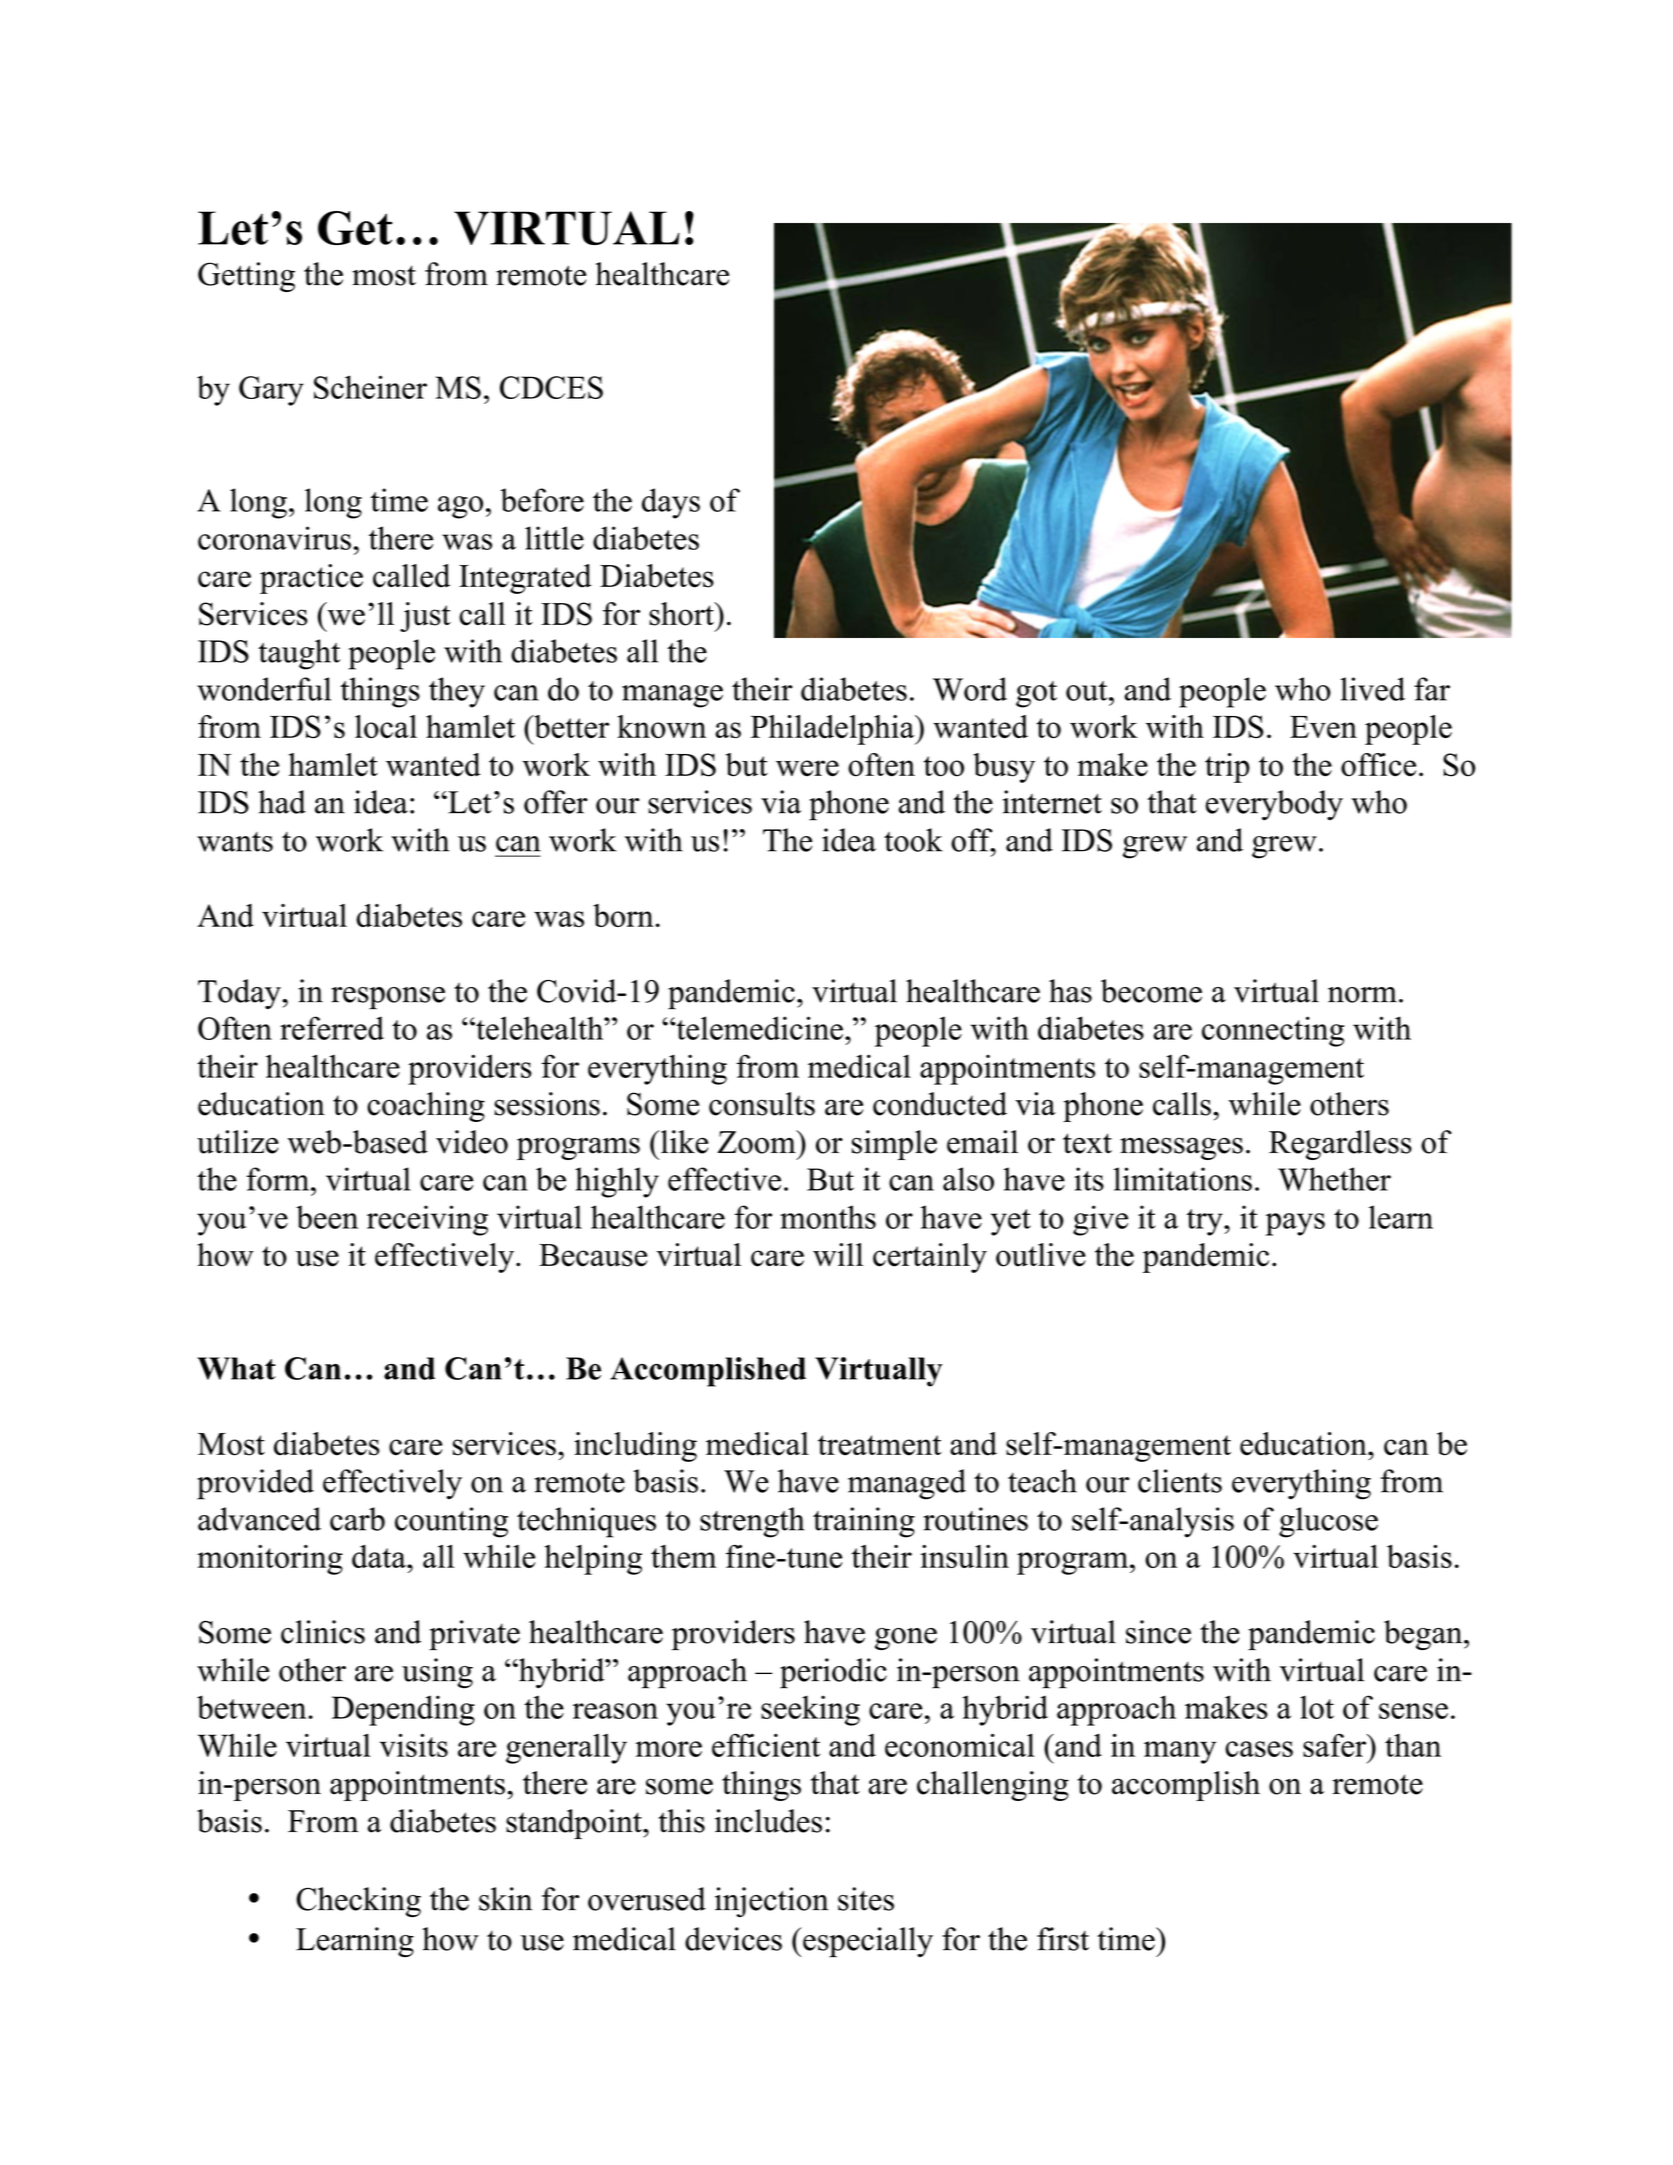  Describe the element at coordinates (282, 802) in the image. I see `had` at that location.
